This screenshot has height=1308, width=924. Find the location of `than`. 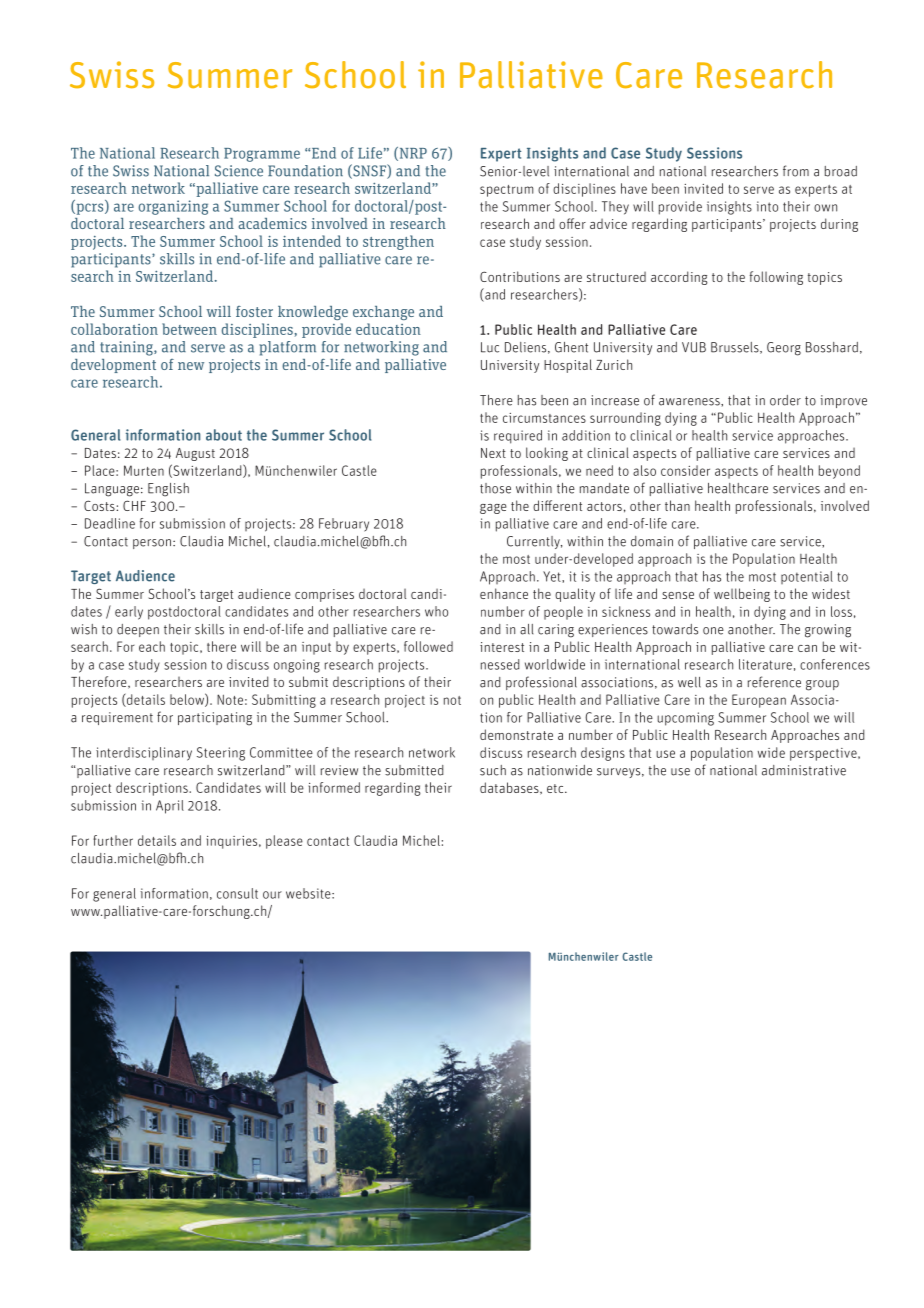

than is located at coordinates (677, 505).
